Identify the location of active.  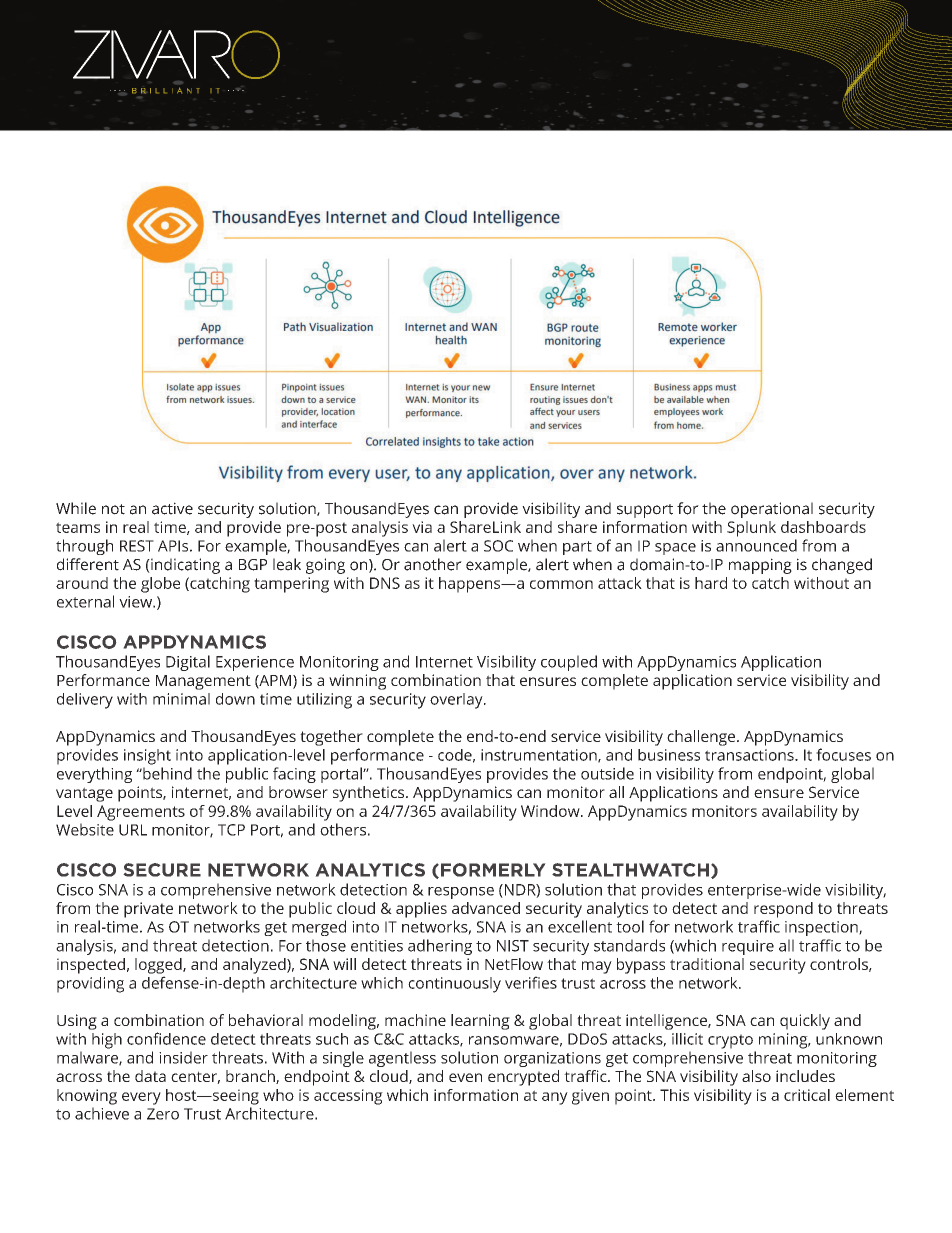
(172, 508).
